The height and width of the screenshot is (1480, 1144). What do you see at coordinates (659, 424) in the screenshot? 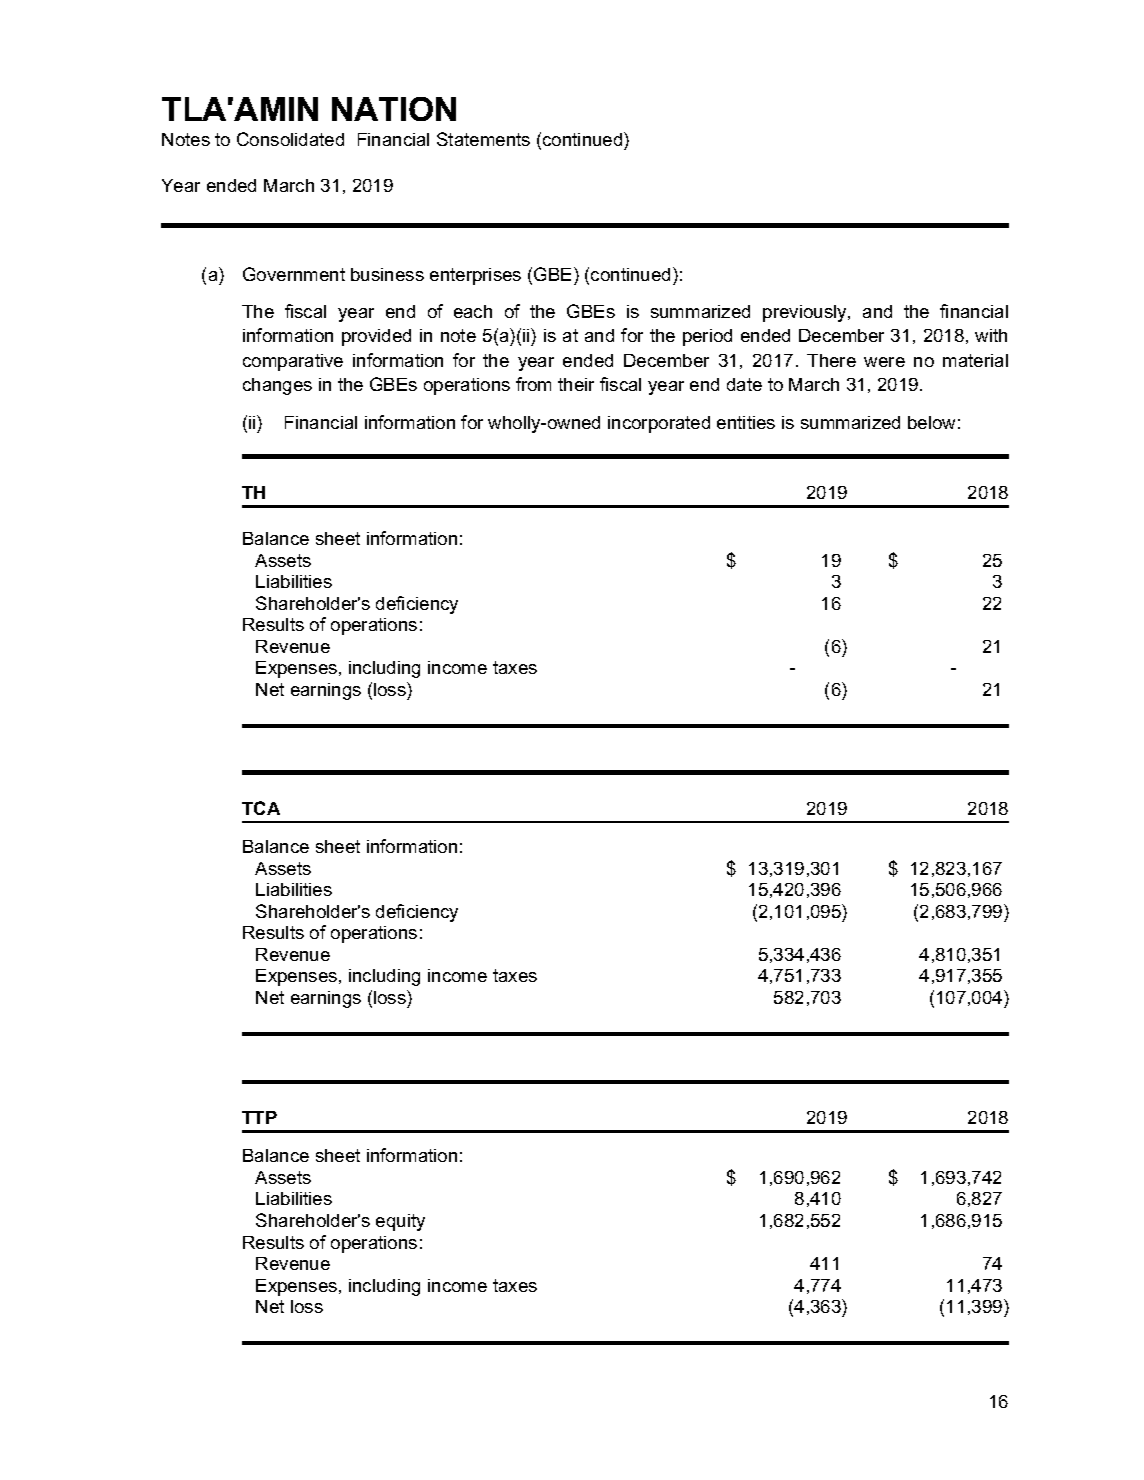
I see `incorporated` at bounding box center [659, 424].
